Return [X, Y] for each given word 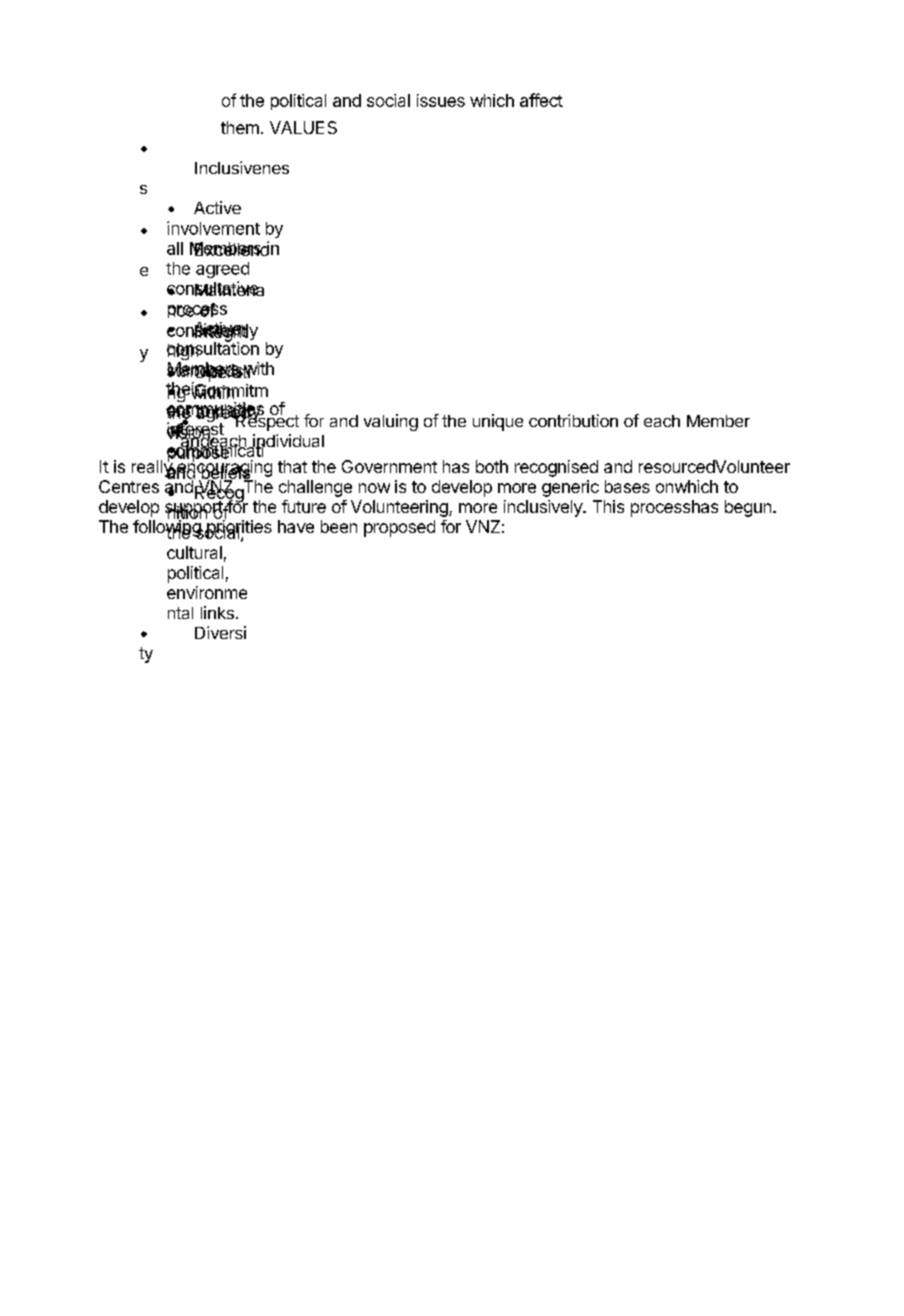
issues [441, 100]
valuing [391, 422]
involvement [213, 228]
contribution [573, 420]
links [217, 612]
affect [541, 100]
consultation [213, 349]
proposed [399, 528]
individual [287, 442]
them [240, 127]
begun [748, 508]
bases [627, 486]
